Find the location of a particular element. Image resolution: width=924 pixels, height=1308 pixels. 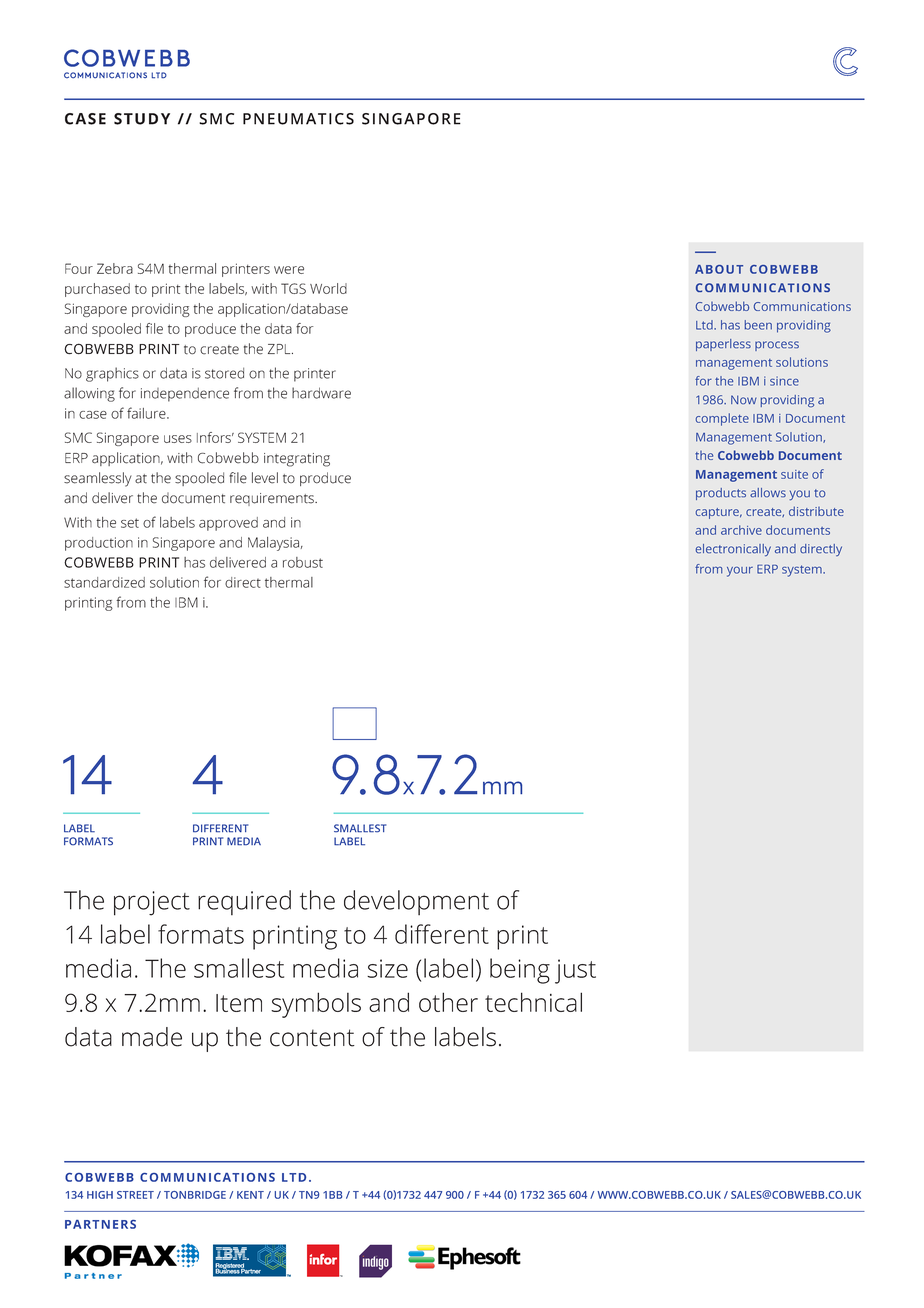

STUDY is located at coordinates (142, 119).
